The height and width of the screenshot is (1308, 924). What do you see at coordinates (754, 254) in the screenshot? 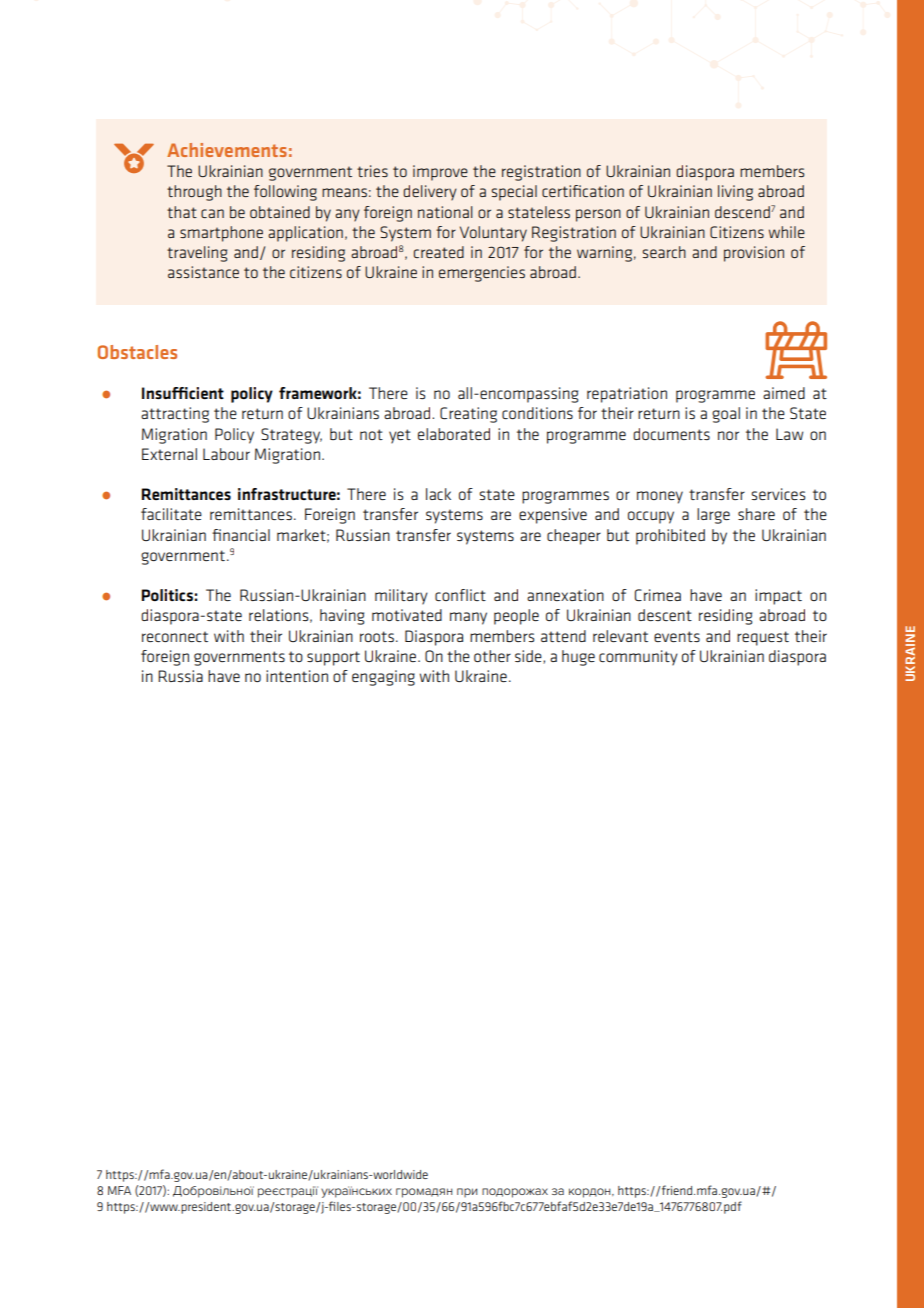
I see `provision` at bounding box center [754, 254].
